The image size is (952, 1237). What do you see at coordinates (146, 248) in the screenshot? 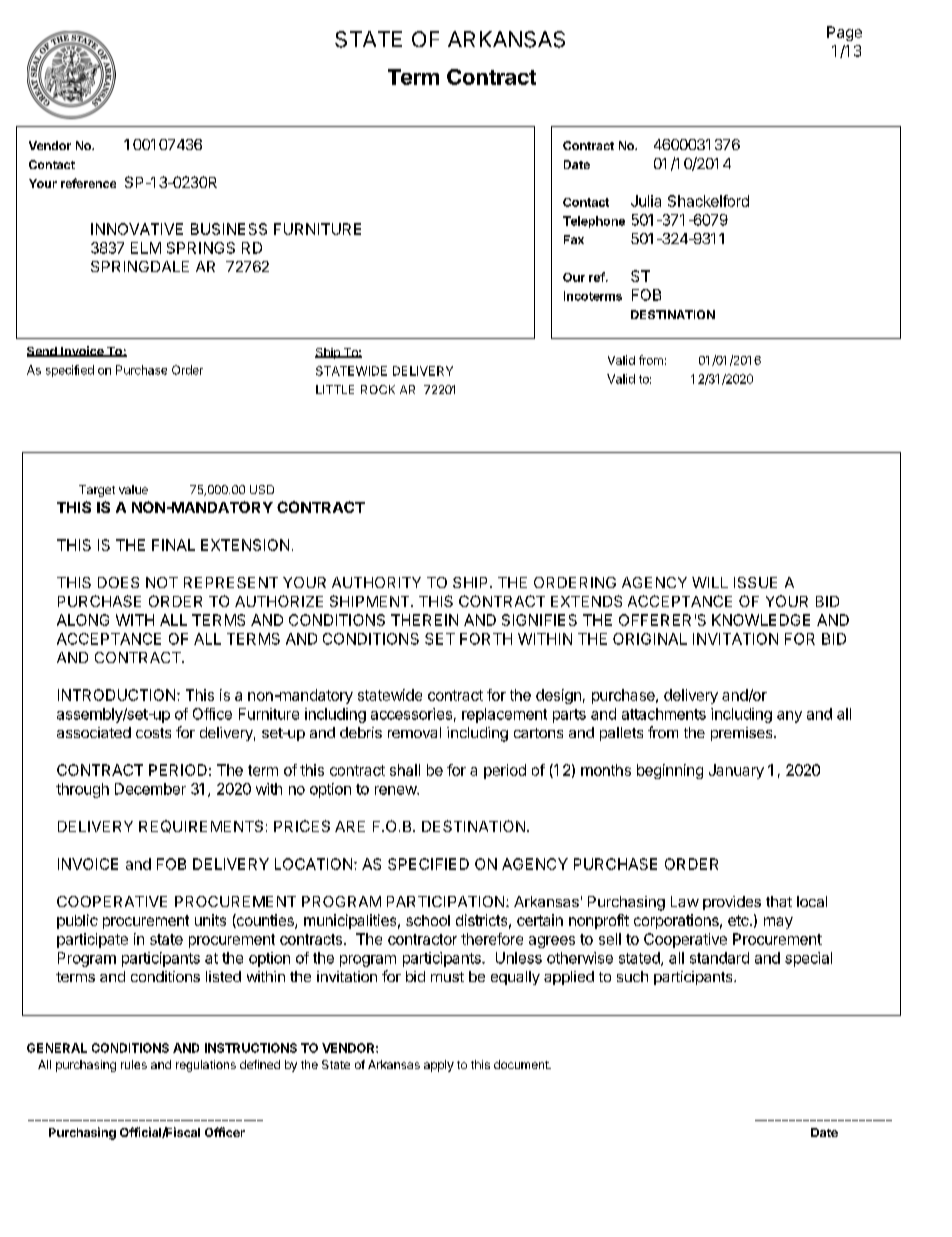
I see `ELM` at bounding box center [146, 248].
